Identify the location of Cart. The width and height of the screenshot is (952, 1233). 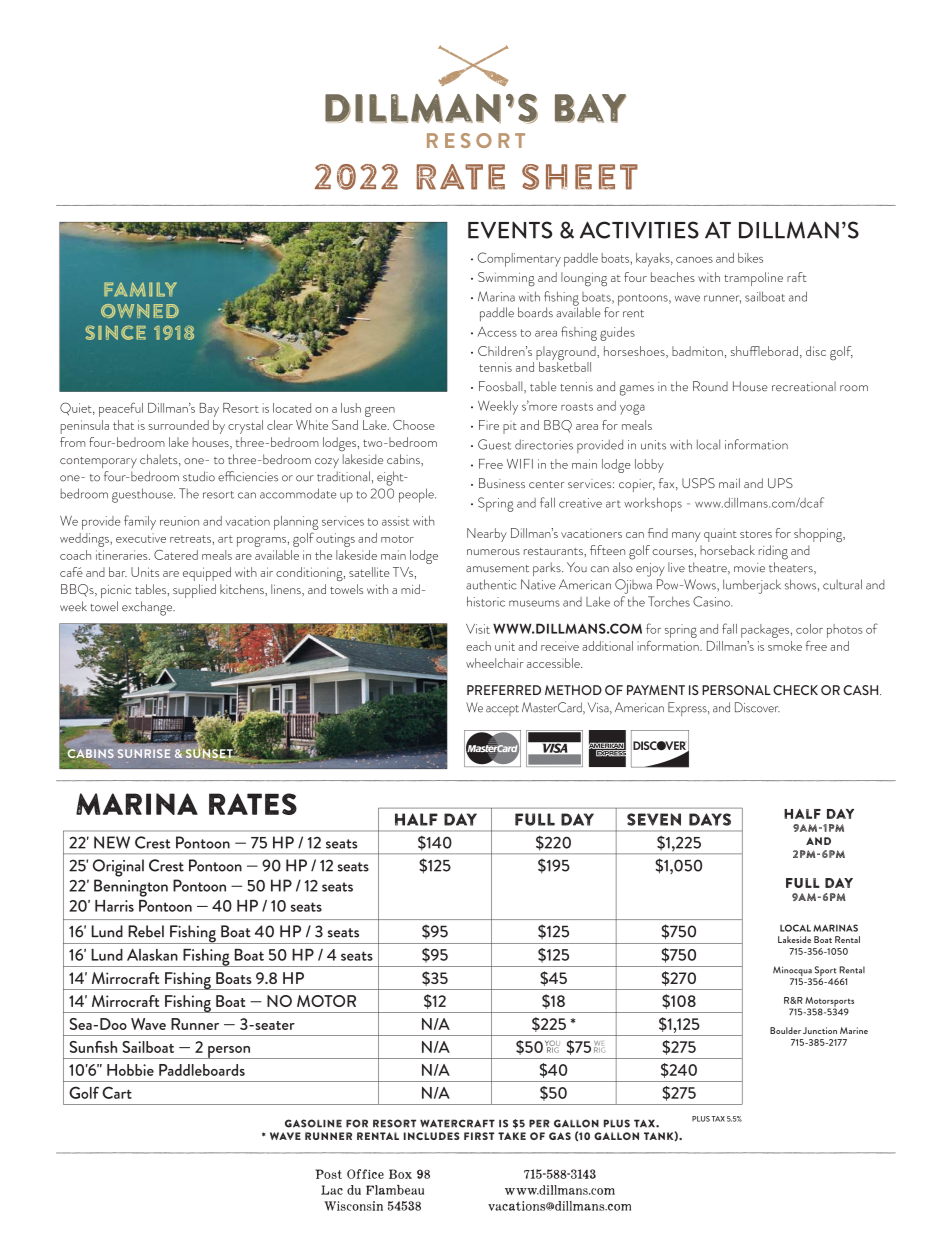
(117, 1092).
